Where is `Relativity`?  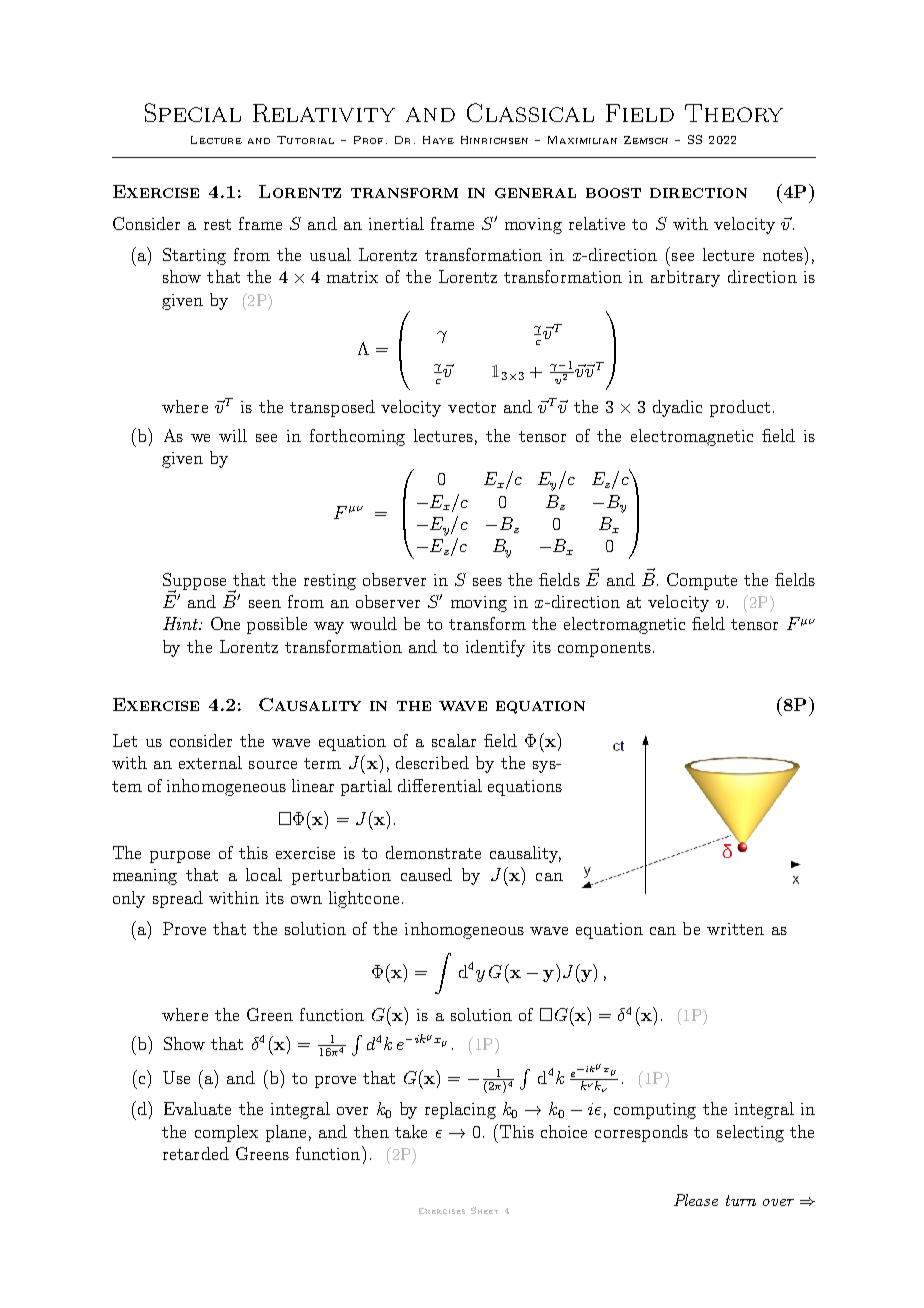 Relativity is located at coordinates (324, 113).
